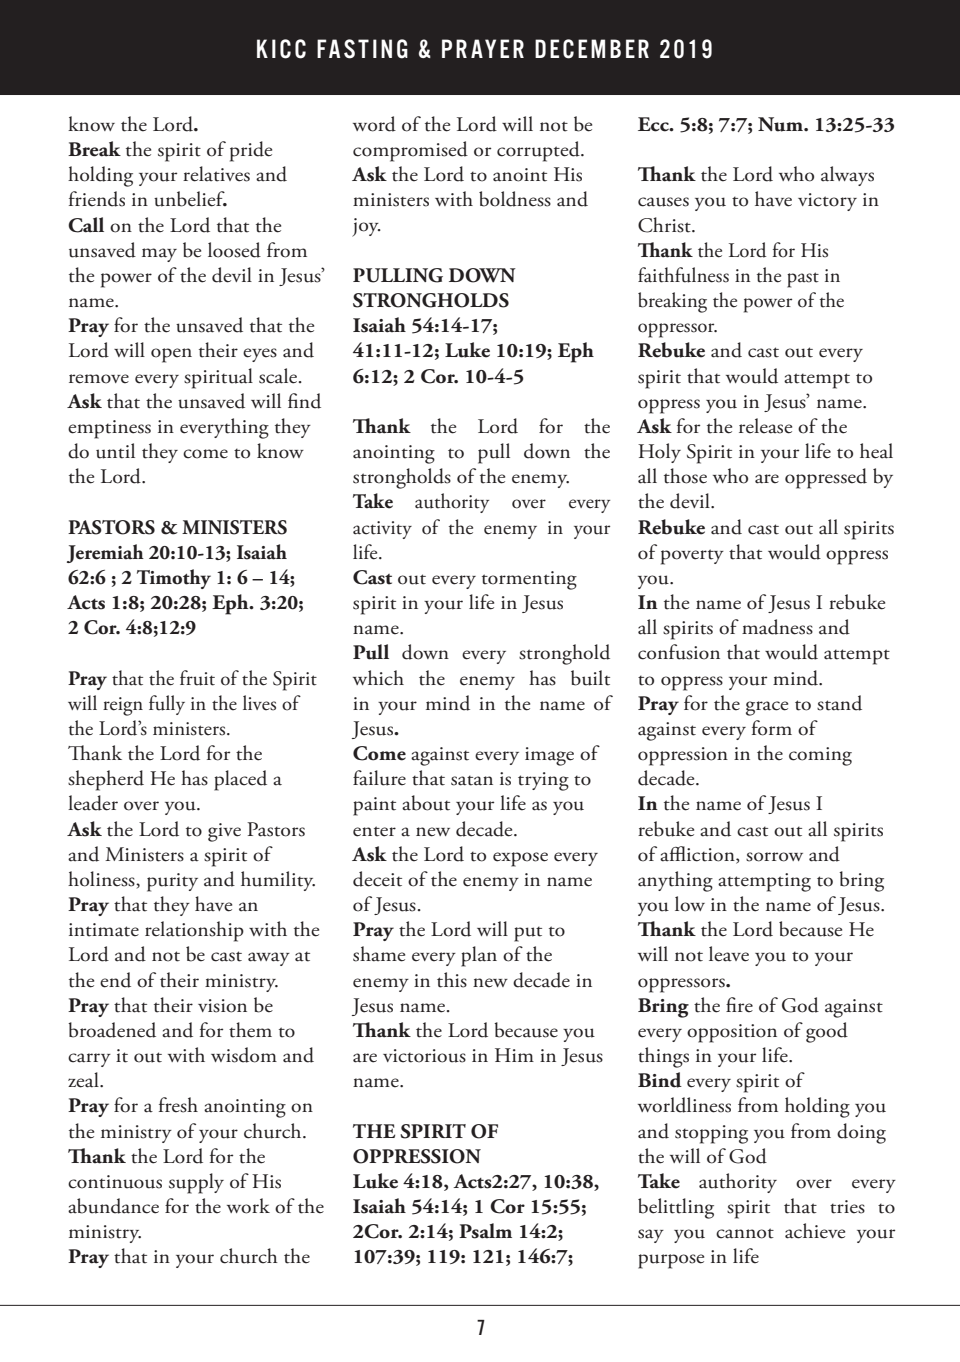  Describe the element at coordinates (382, 530) in the screenshot. I see `activity` at that location.
